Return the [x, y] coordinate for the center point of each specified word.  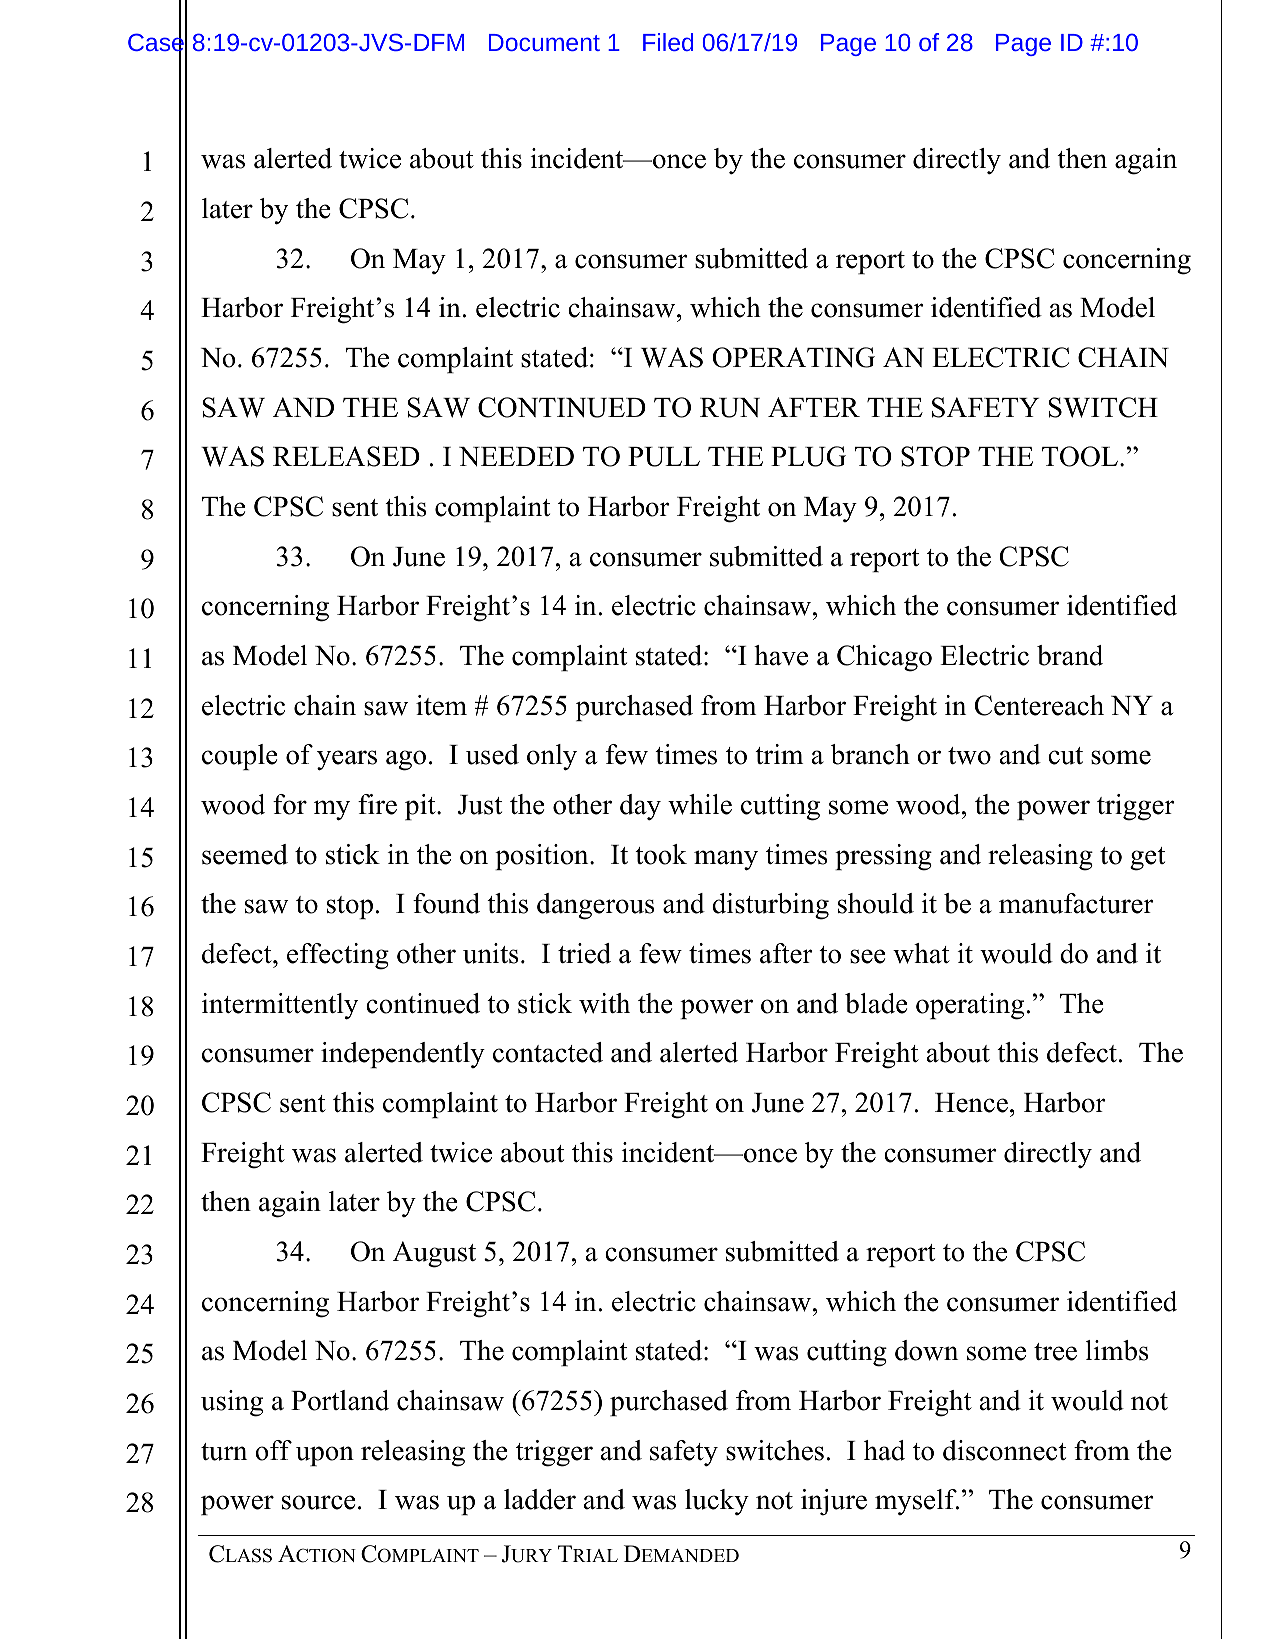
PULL [664, 457]
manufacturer [1076, 903]
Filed [668, 42]
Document [544, 42]
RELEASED [346, 456]
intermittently [280, 1006]
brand [1070, 655]
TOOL [1080, 456]
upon [325, 1456]
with [604, 1003]
